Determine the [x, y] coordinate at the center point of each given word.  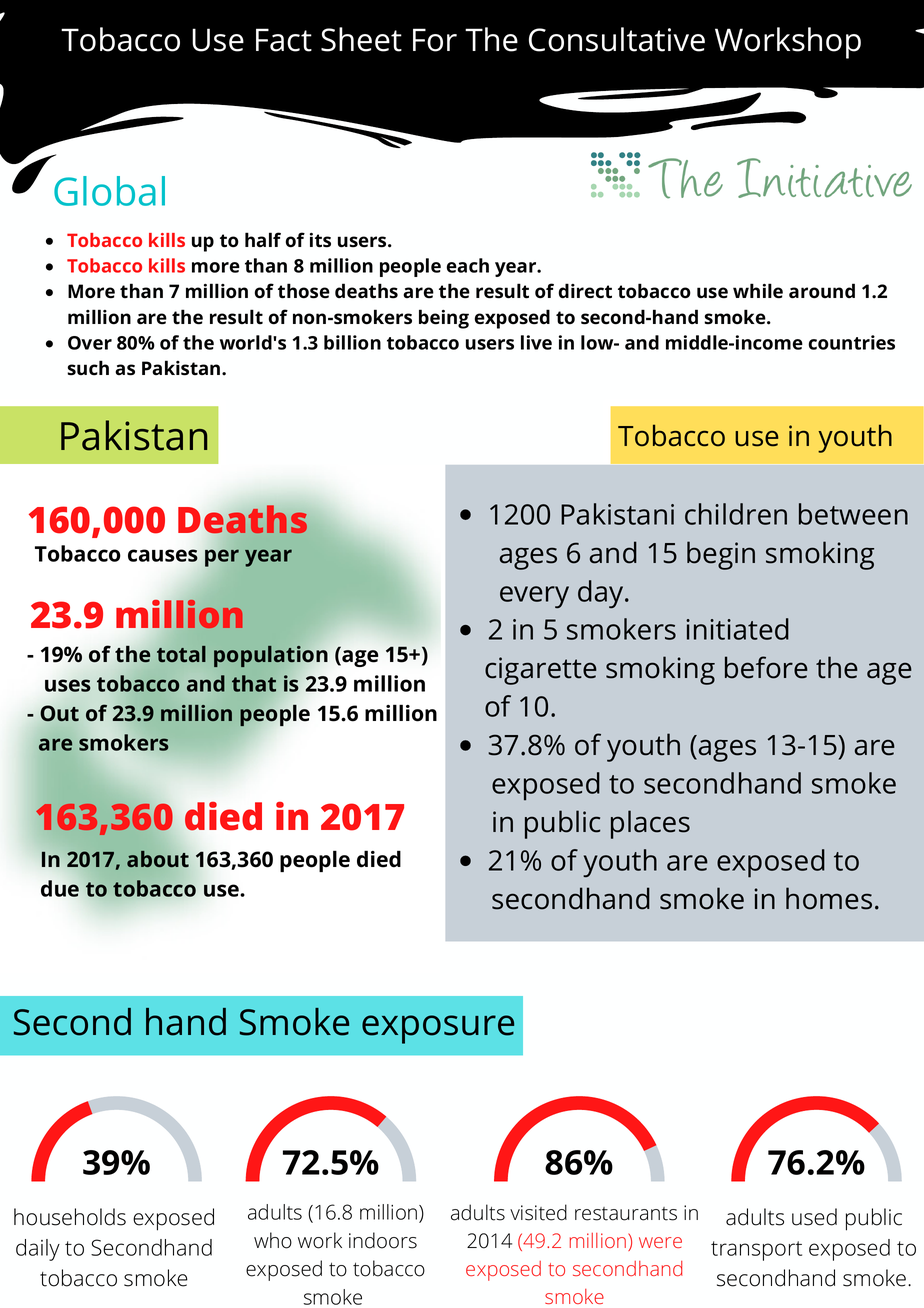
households [70, 1217]
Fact [284, 40]
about [158, 859]
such [88, 368]
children [736, 514]
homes [829, 898]
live [536, 342]
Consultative [617, 39]
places [650, 824]
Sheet [361, 39]
